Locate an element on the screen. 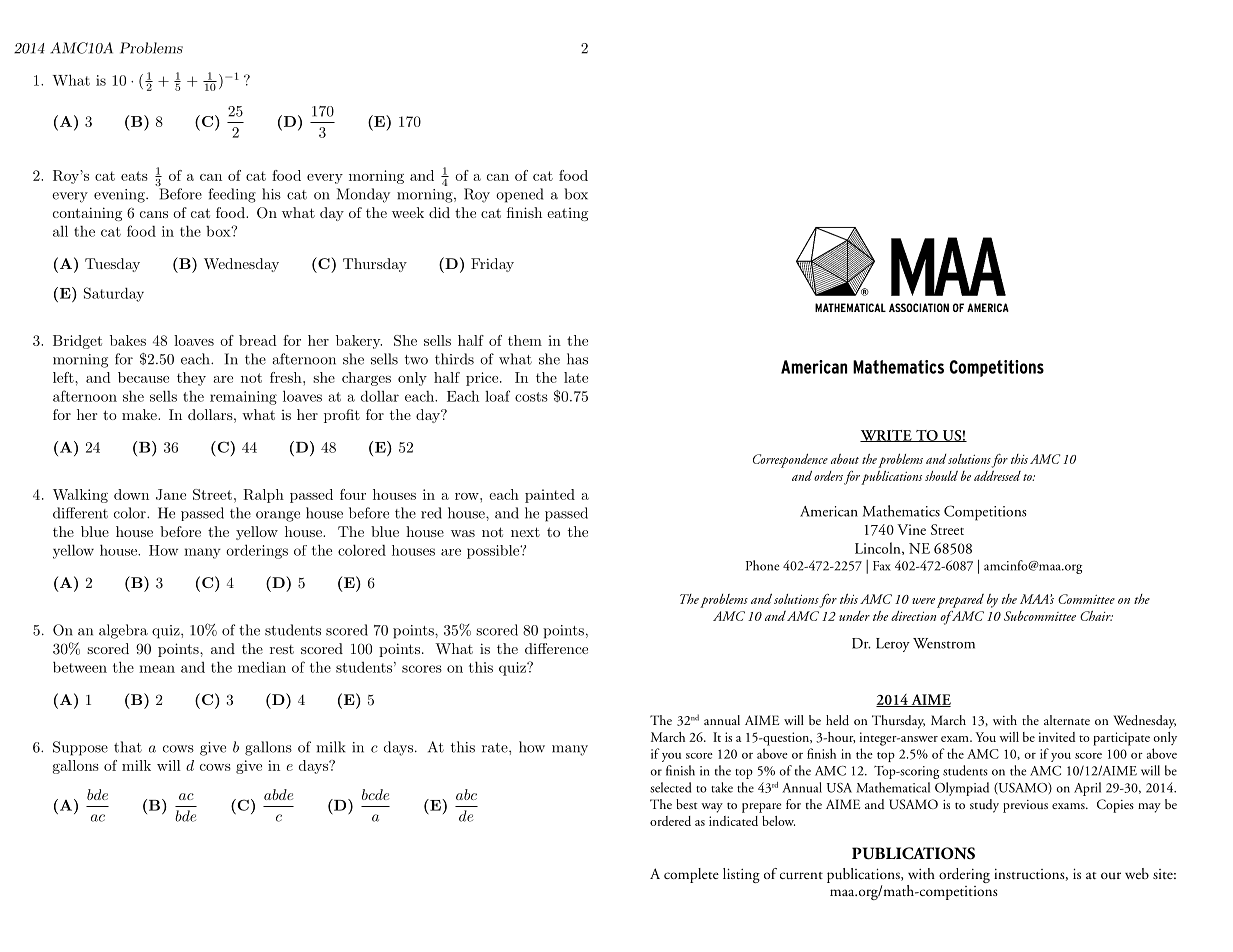 The width and height of the screenshot is (1233, 952). has is located at coordinates (577, 359).
